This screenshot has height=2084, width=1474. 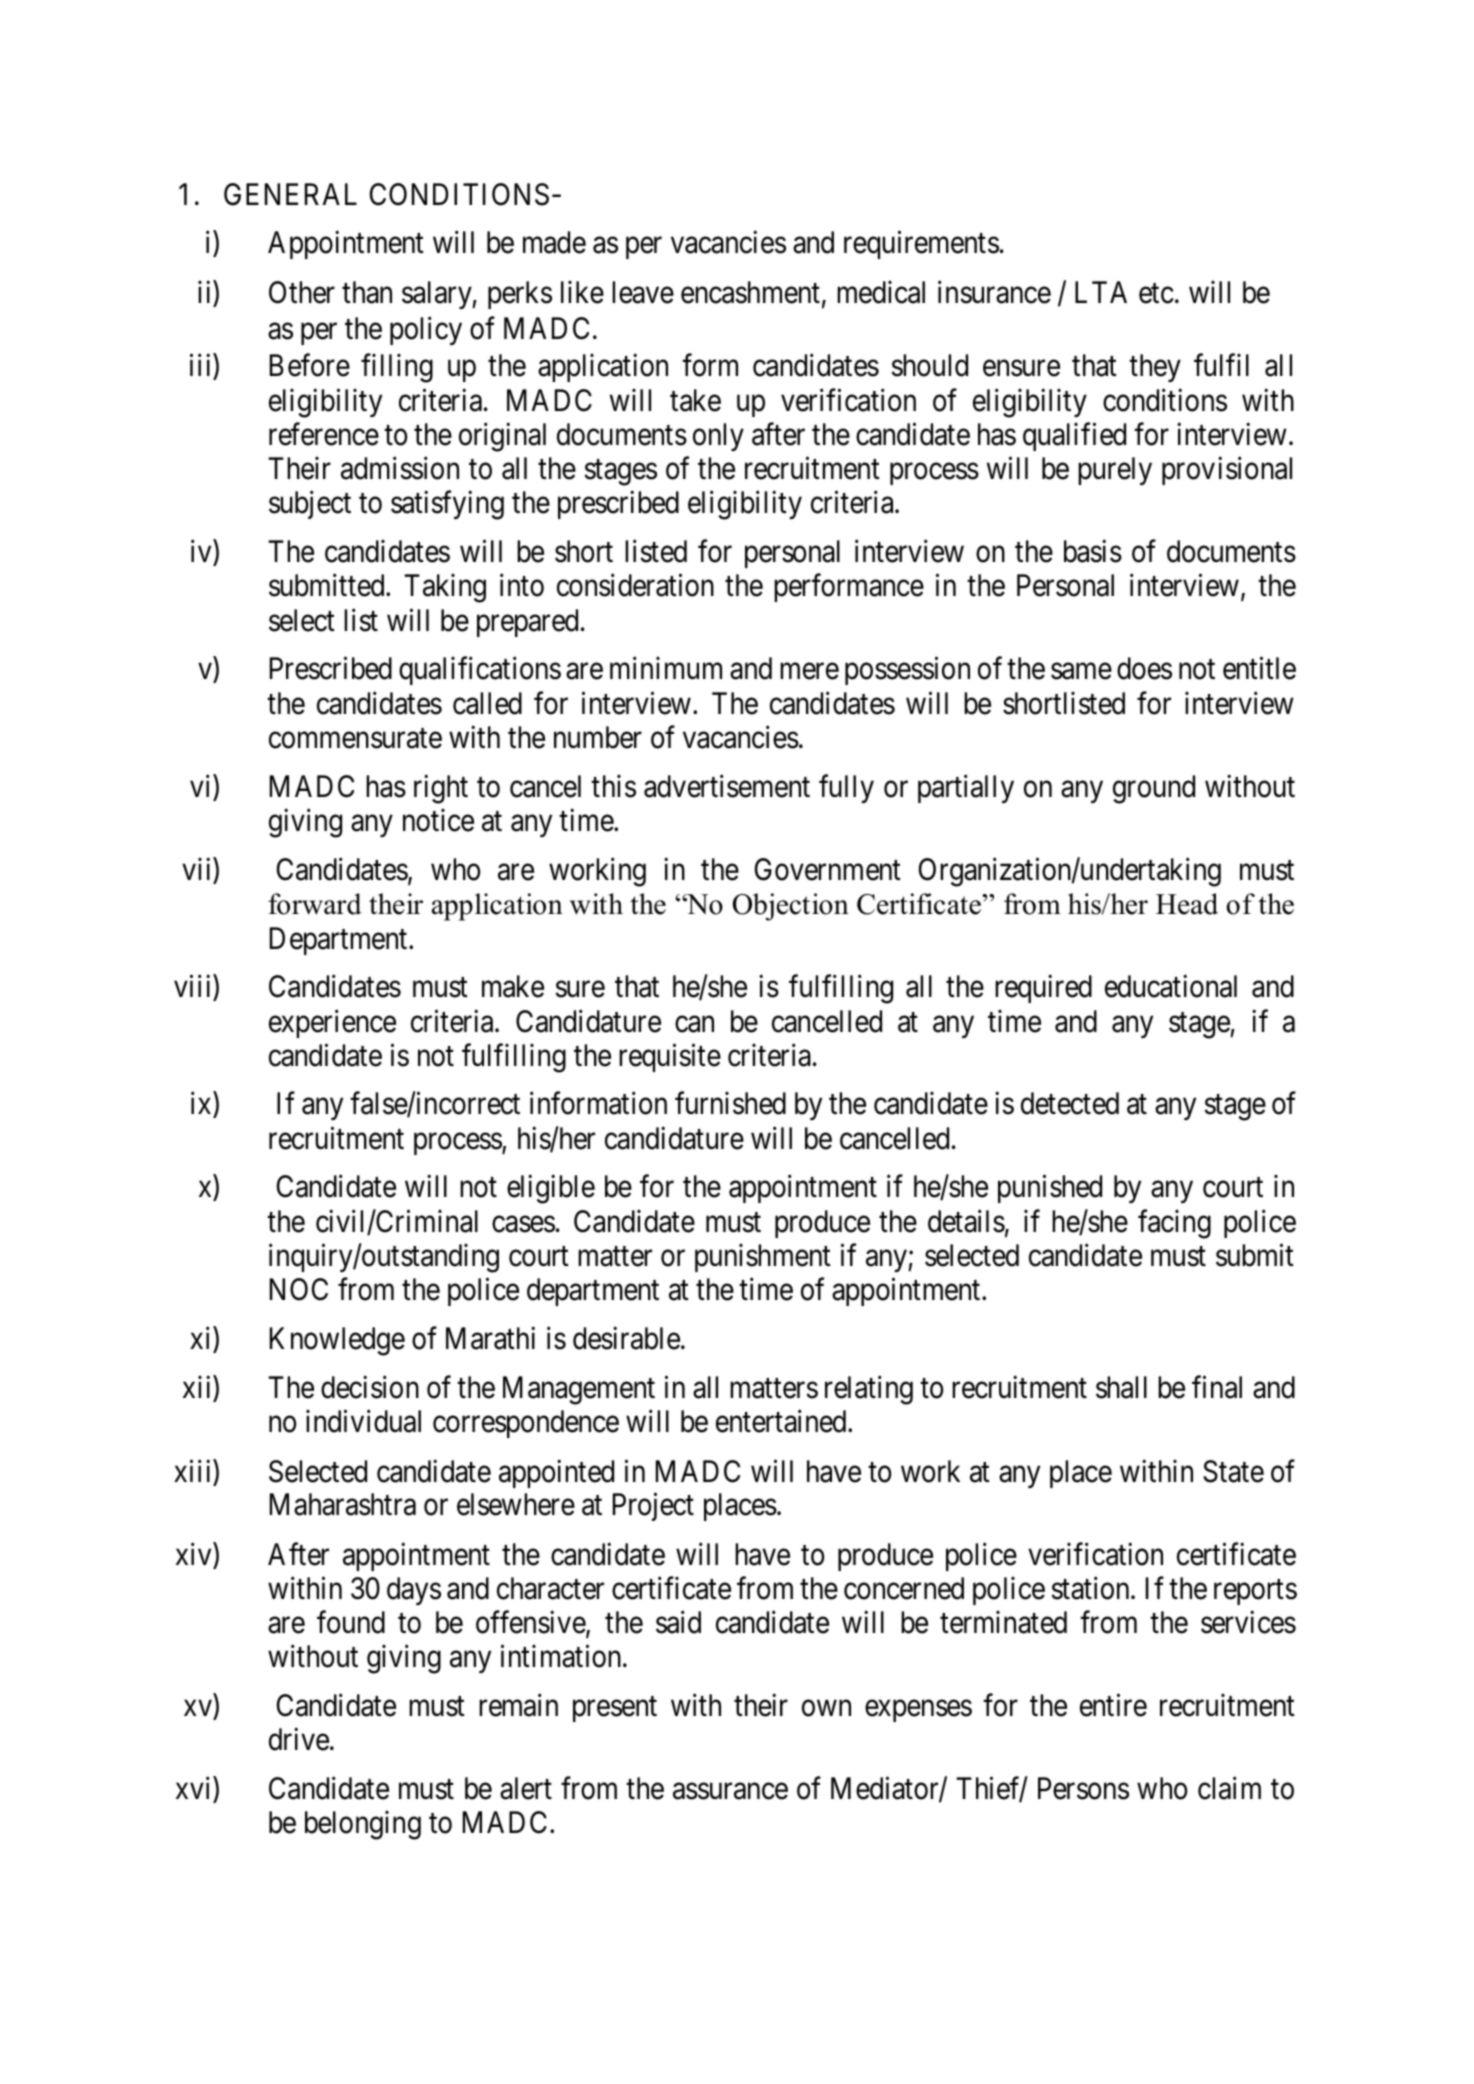 What do you see at coordinates (643, 292) in the screenshot?
I see `leave` at bounding box center [643, 292].
